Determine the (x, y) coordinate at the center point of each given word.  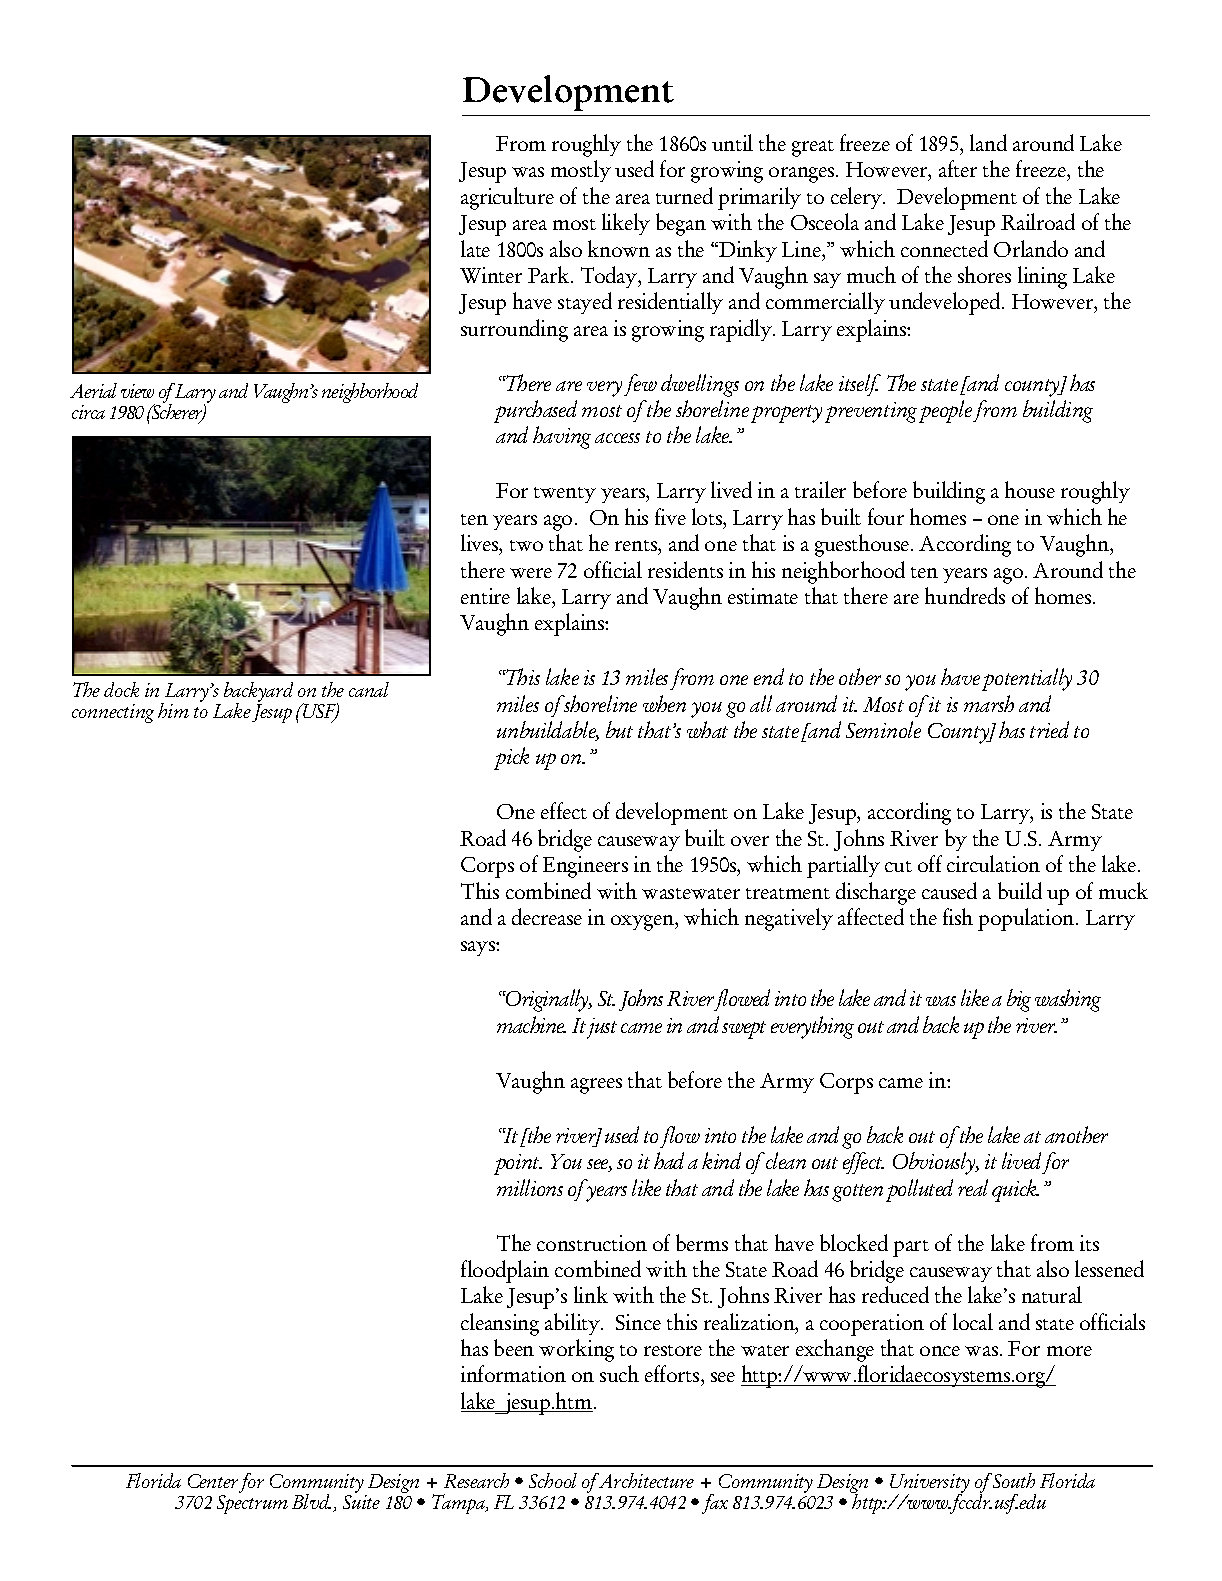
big (1019, 1000)
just (602, 1028)
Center (213, 1481)
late (475, 248)
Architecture (645, 1480)
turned (684, 195)
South (1013, 1480)
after (958, 168)
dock (121, 689)
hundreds (965, 595)
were (531, 573)
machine (531, 1024)
